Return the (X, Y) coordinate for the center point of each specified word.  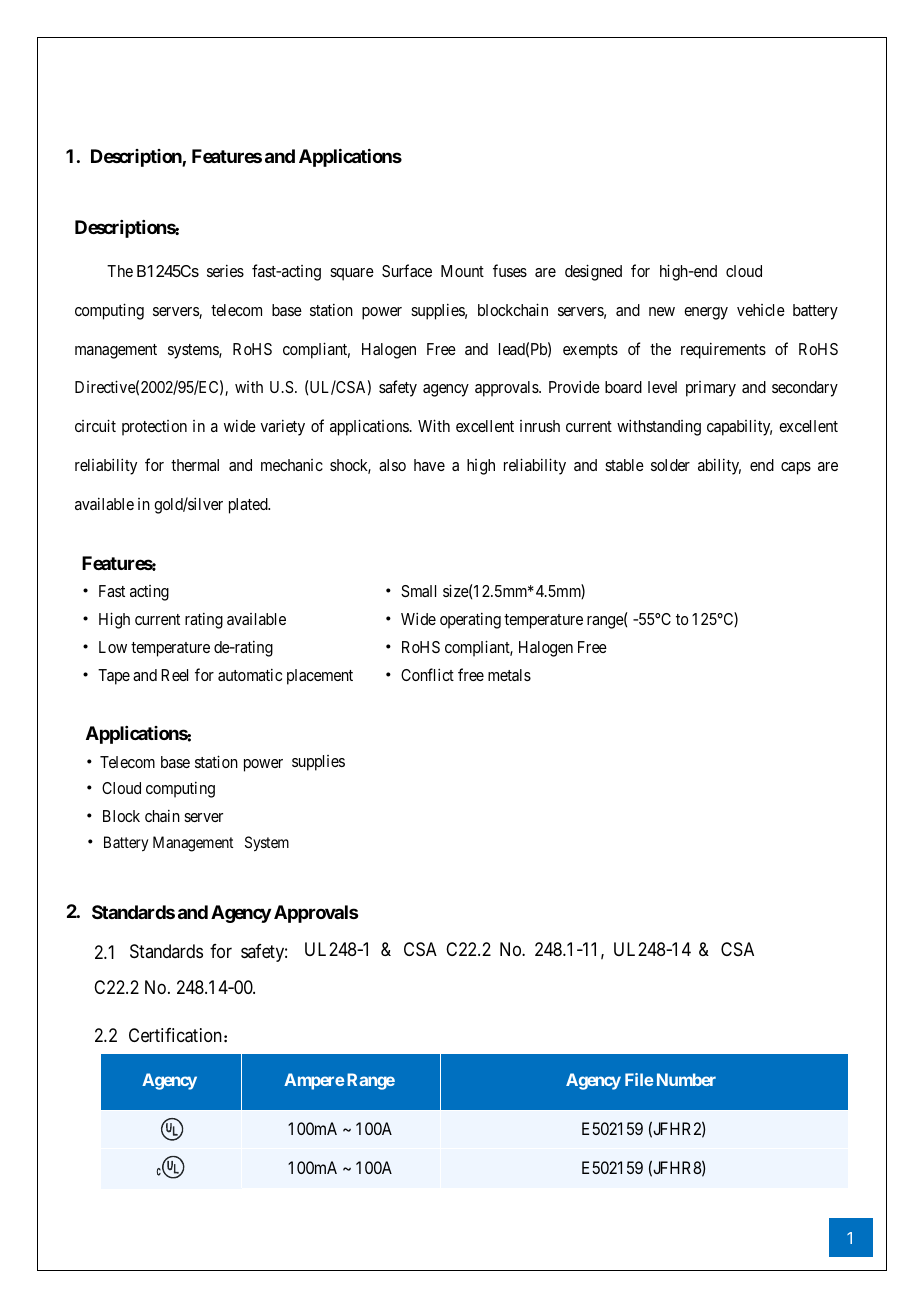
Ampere (314, 1081)
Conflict (427, 674)
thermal (195, 465)
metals (509, 675)
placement (320, 677)
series (225, 270)
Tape (114, 677)
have (429, 465)
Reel (174, 675)
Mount (462, 271)
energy (706, 313)
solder (670, 465)
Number (686, 1079)
